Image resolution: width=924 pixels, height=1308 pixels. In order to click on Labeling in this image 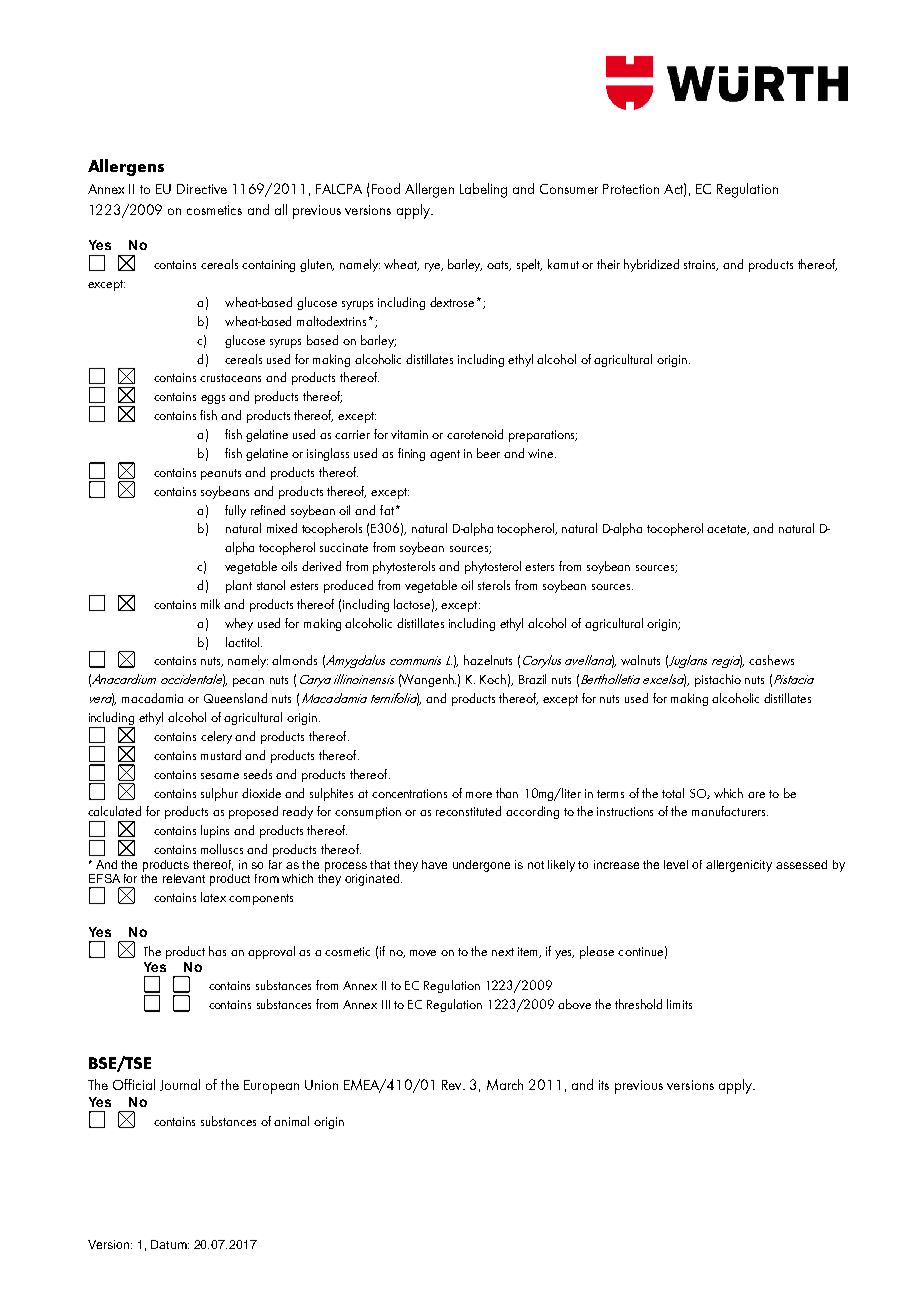, I will do `click(483, 190)`.
